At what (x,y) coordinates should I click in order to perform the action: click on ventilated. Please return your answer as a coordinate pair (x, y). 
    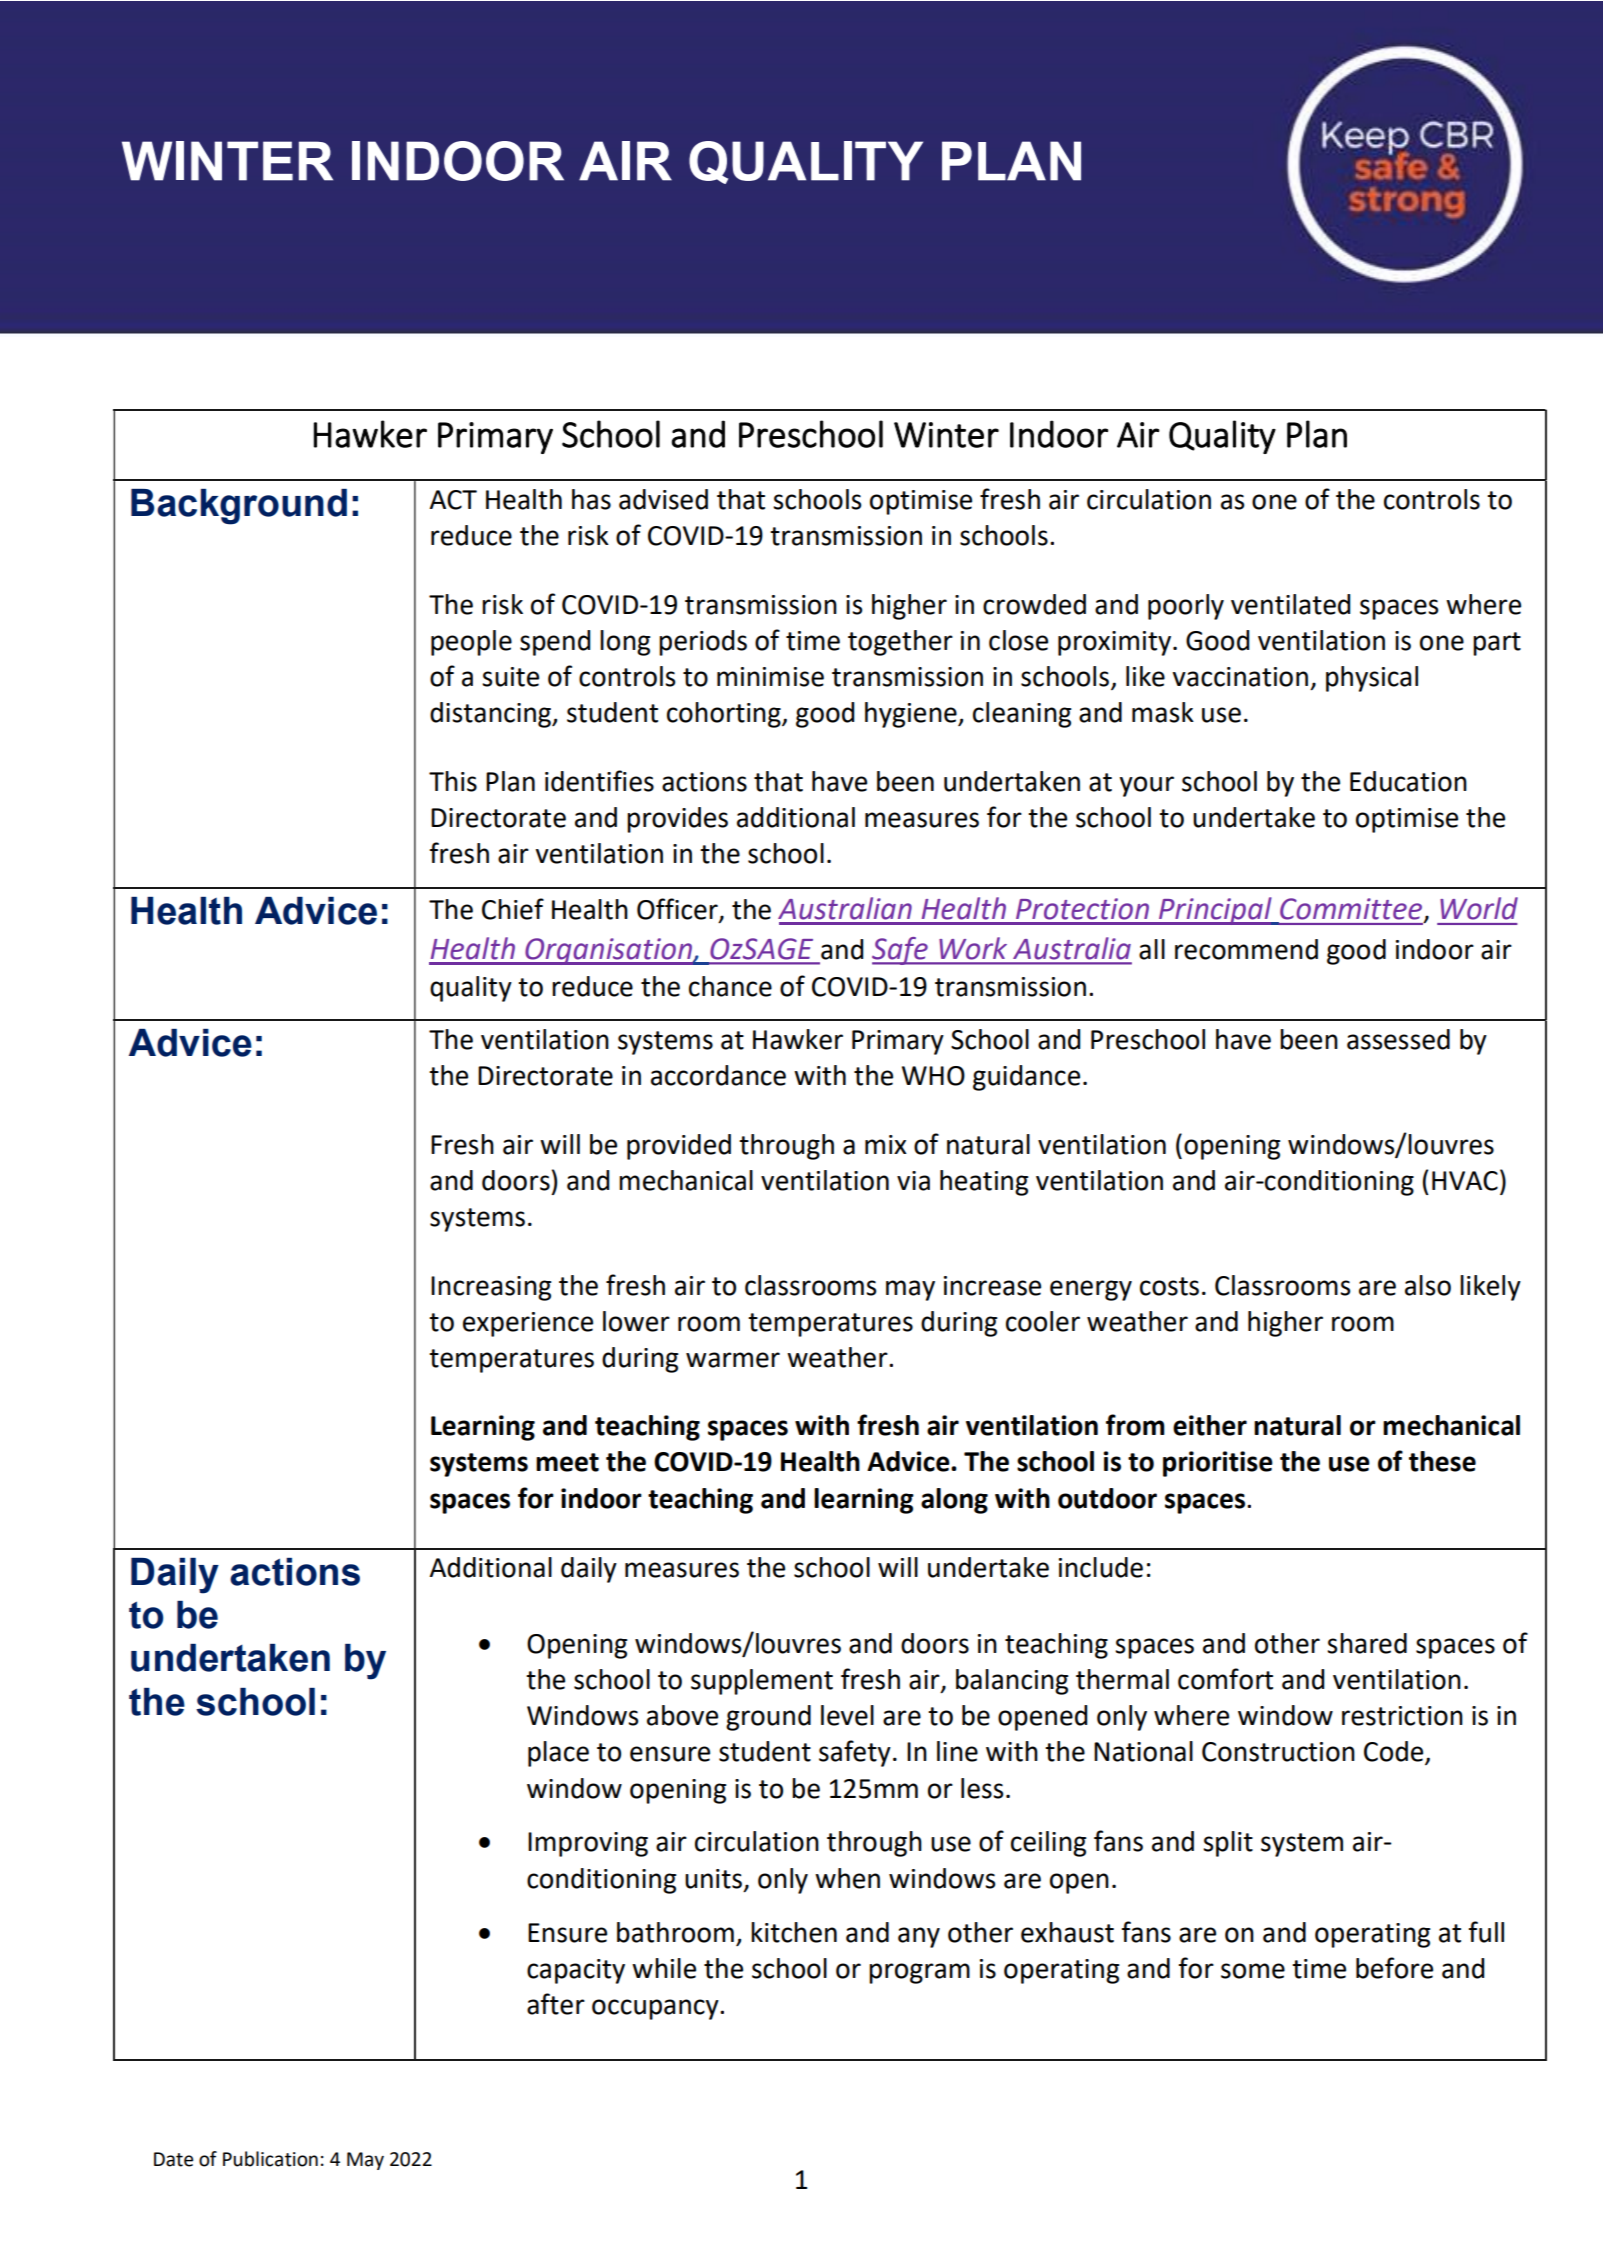
    Looking at the image, I should click on (1290, 604).
